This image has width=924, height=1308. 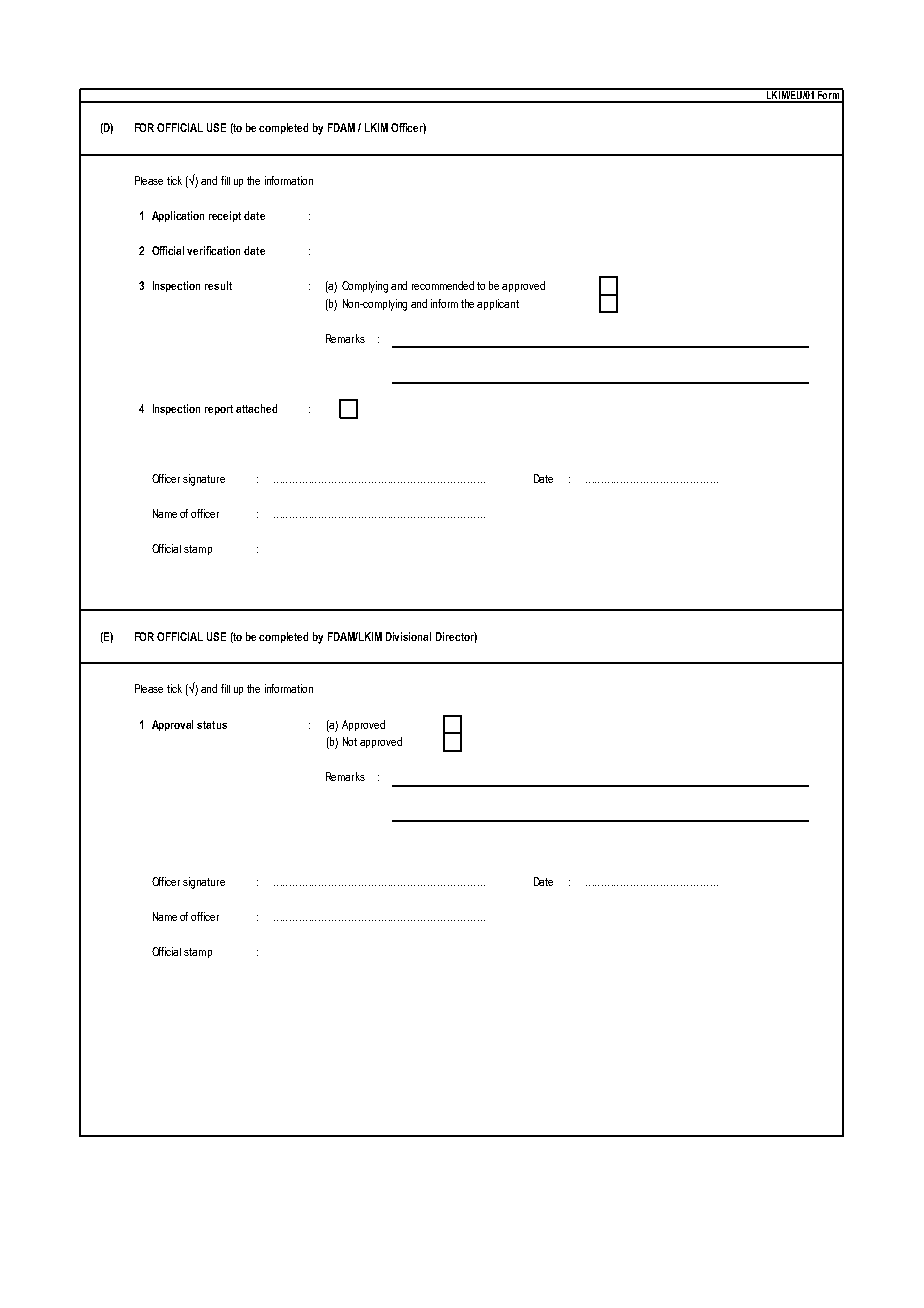 I want to click on Approval, so click(x=172, y=725).
